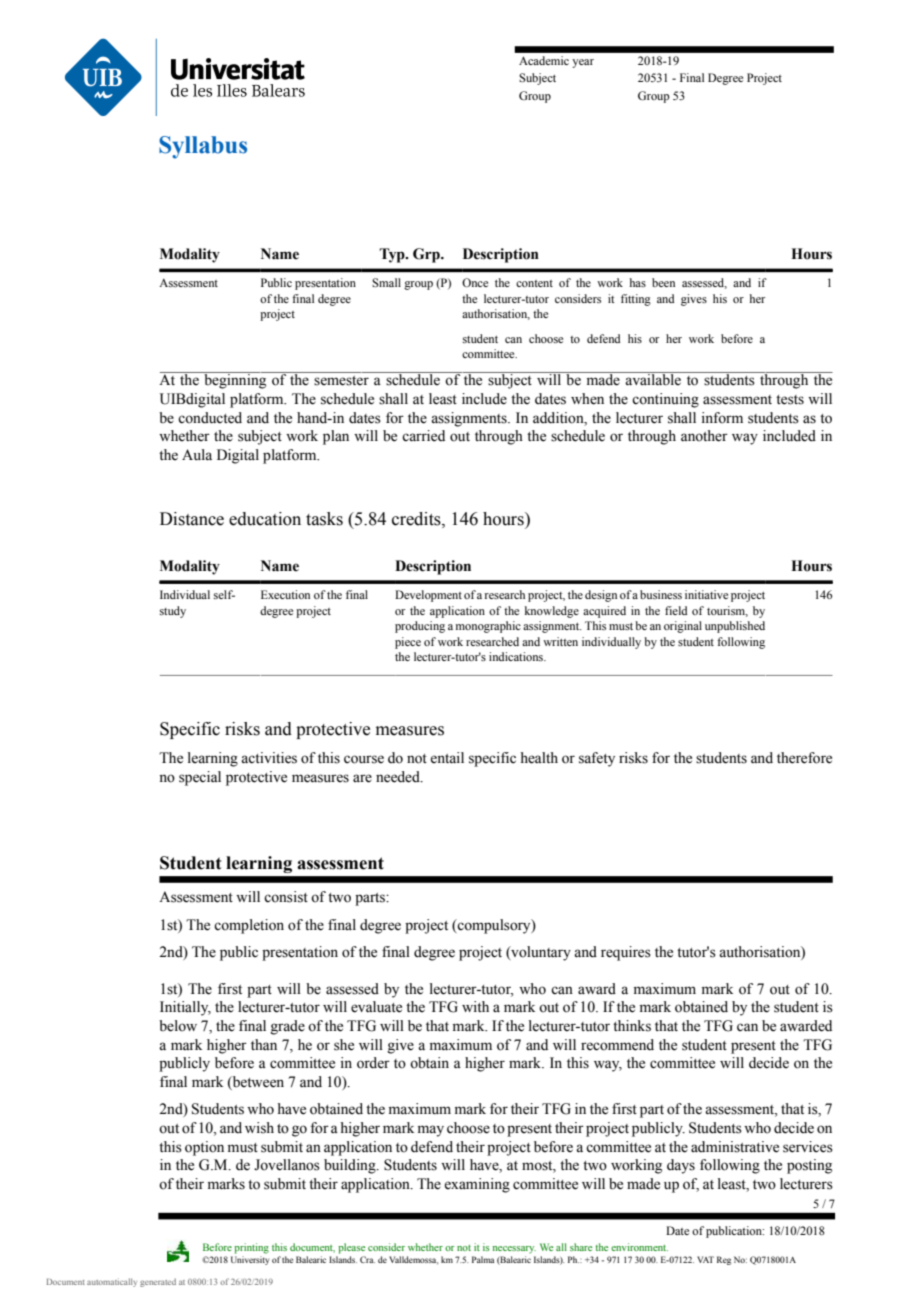 This page has height=1308, width=924. I want to click on with, so click(475, 1006).
